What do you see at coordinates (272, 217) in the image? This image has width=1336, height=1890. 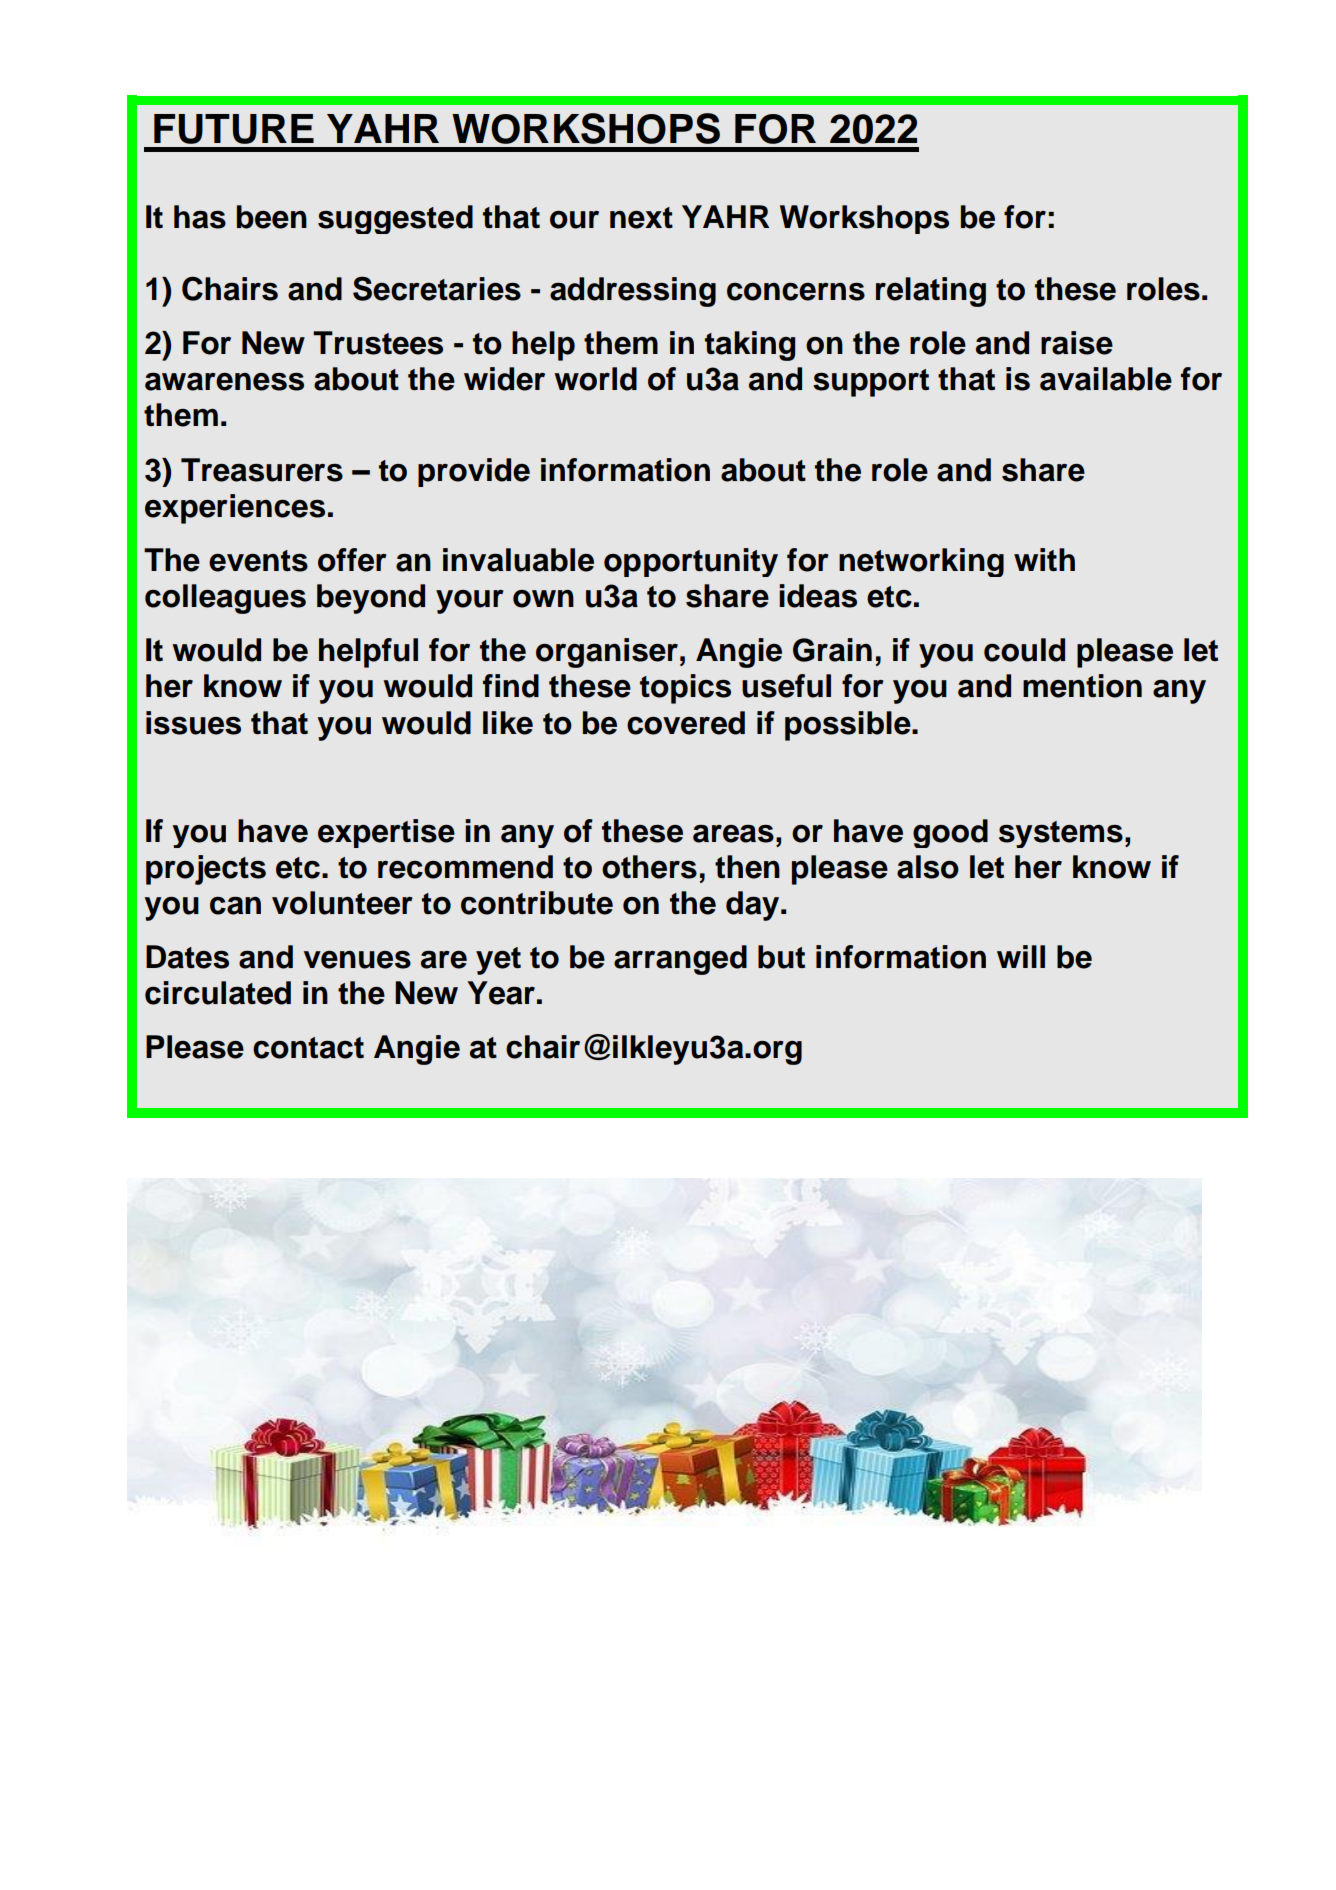 I see `been` at bounding box center [272, 217].
